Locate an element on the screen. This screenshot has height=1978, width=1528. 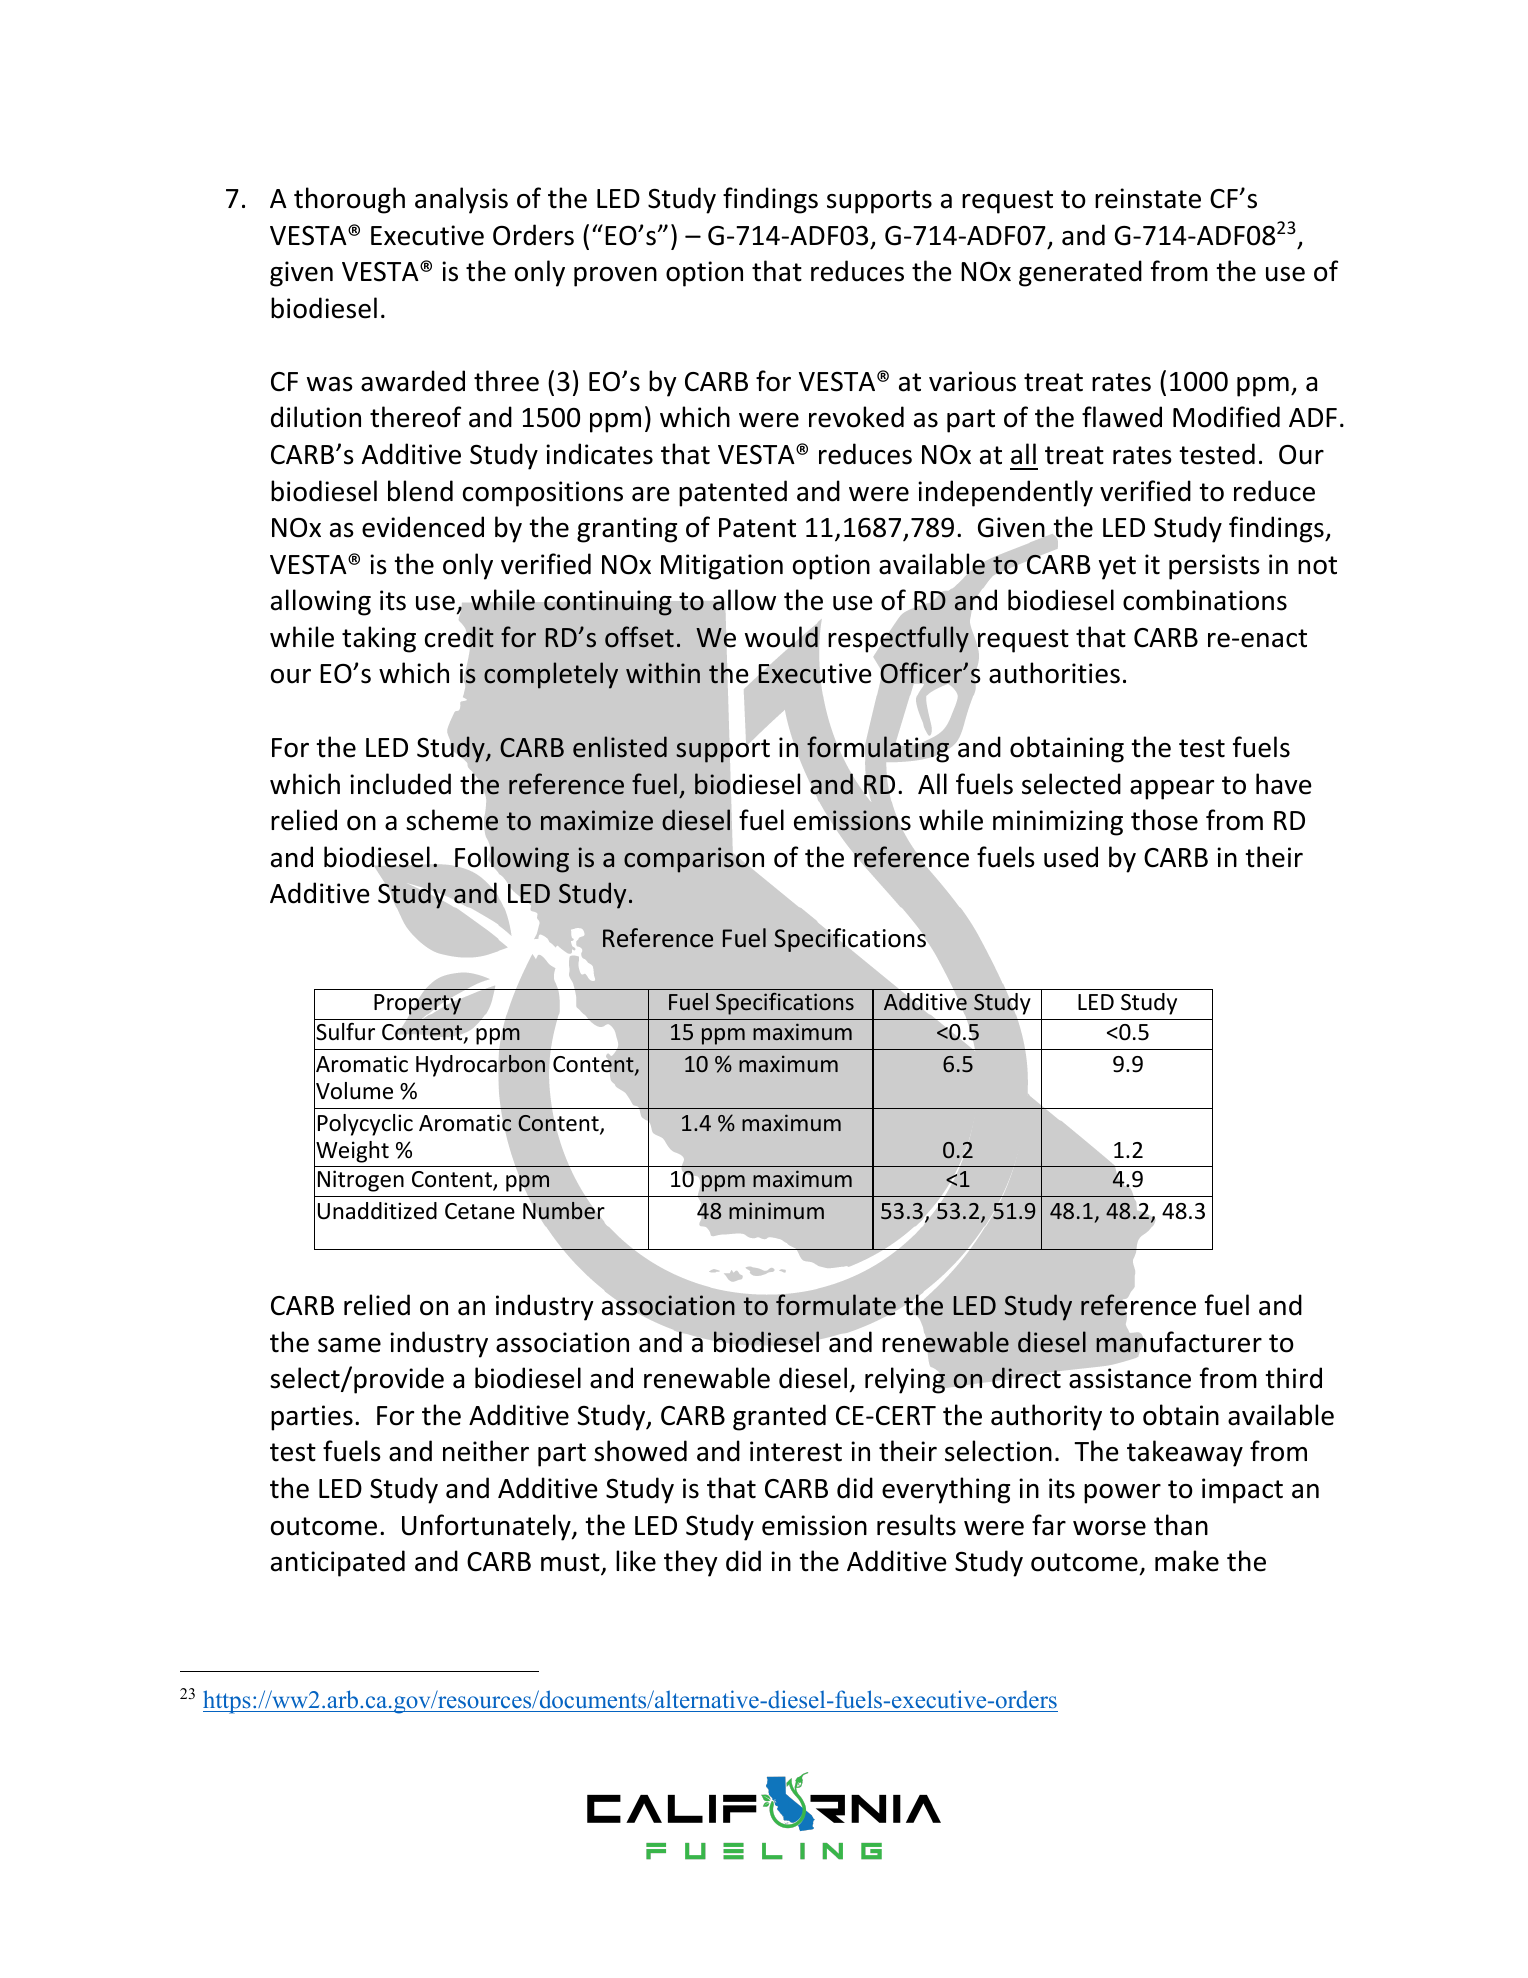
analysis is located at coordinates (461, 200).
